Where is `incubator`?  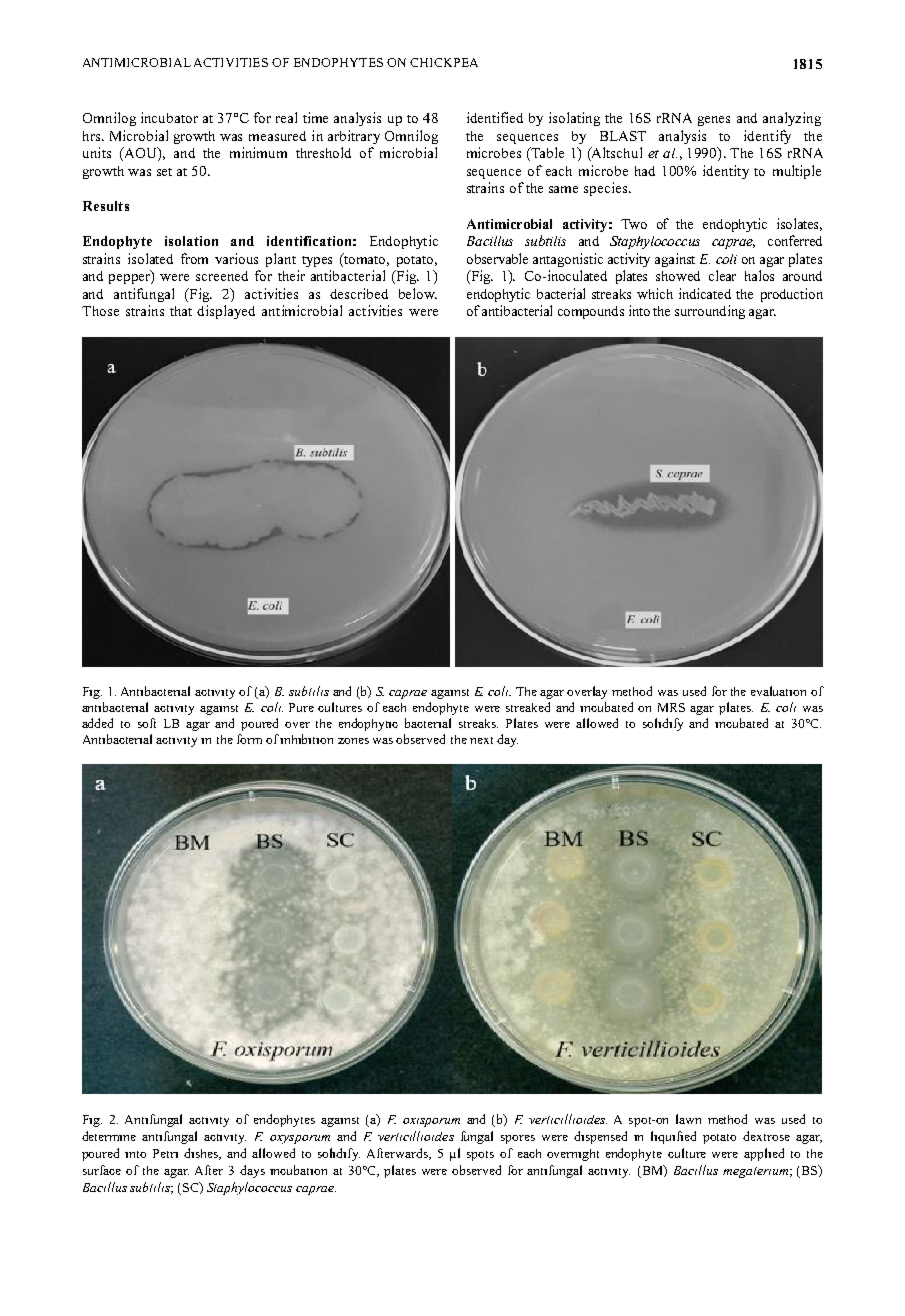 incubator is located at coordinates (169, 117).
